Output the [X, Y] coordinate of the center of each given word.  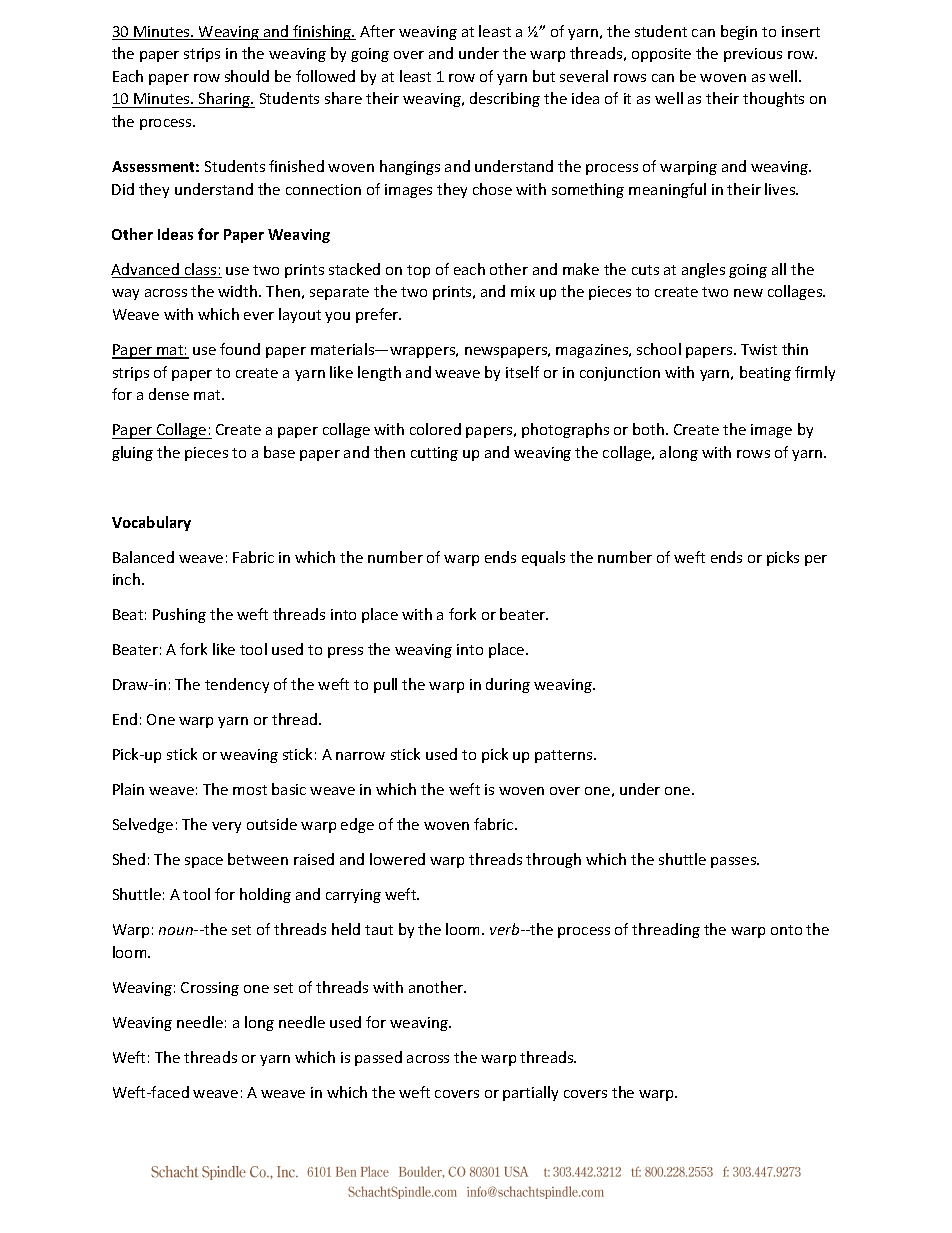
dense [169, 394]
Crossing [210, 989]
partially [530, 1093]
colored [435, 429]
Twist [759, 349]
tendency [237, 685]
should [247, 76]
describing [505, 99]
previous [753, 55]
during [508, 685]
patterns [565, 756]
